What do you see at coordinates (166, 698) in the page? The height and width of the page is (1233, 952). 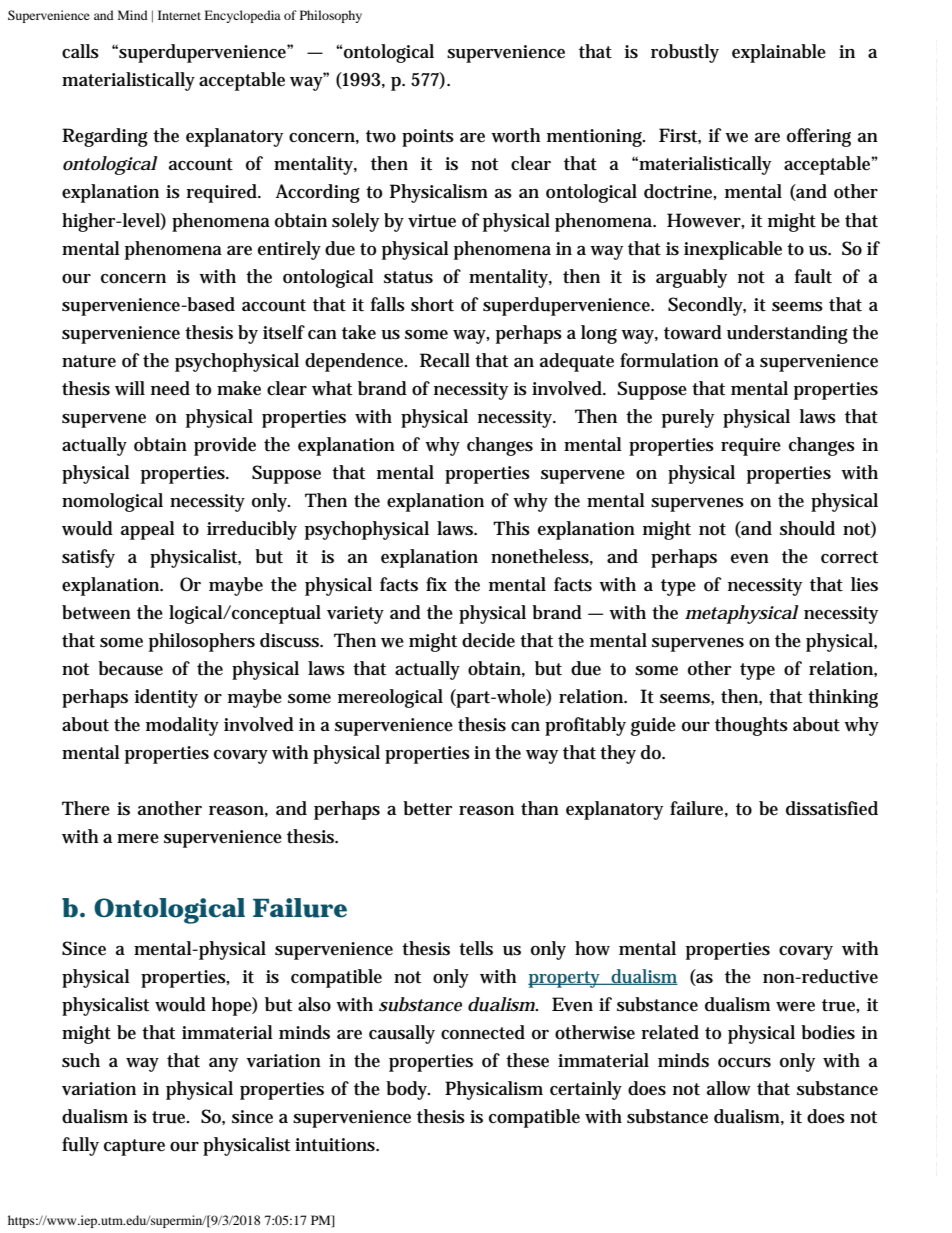 I see `identity` at bounding box center [166, 698].
